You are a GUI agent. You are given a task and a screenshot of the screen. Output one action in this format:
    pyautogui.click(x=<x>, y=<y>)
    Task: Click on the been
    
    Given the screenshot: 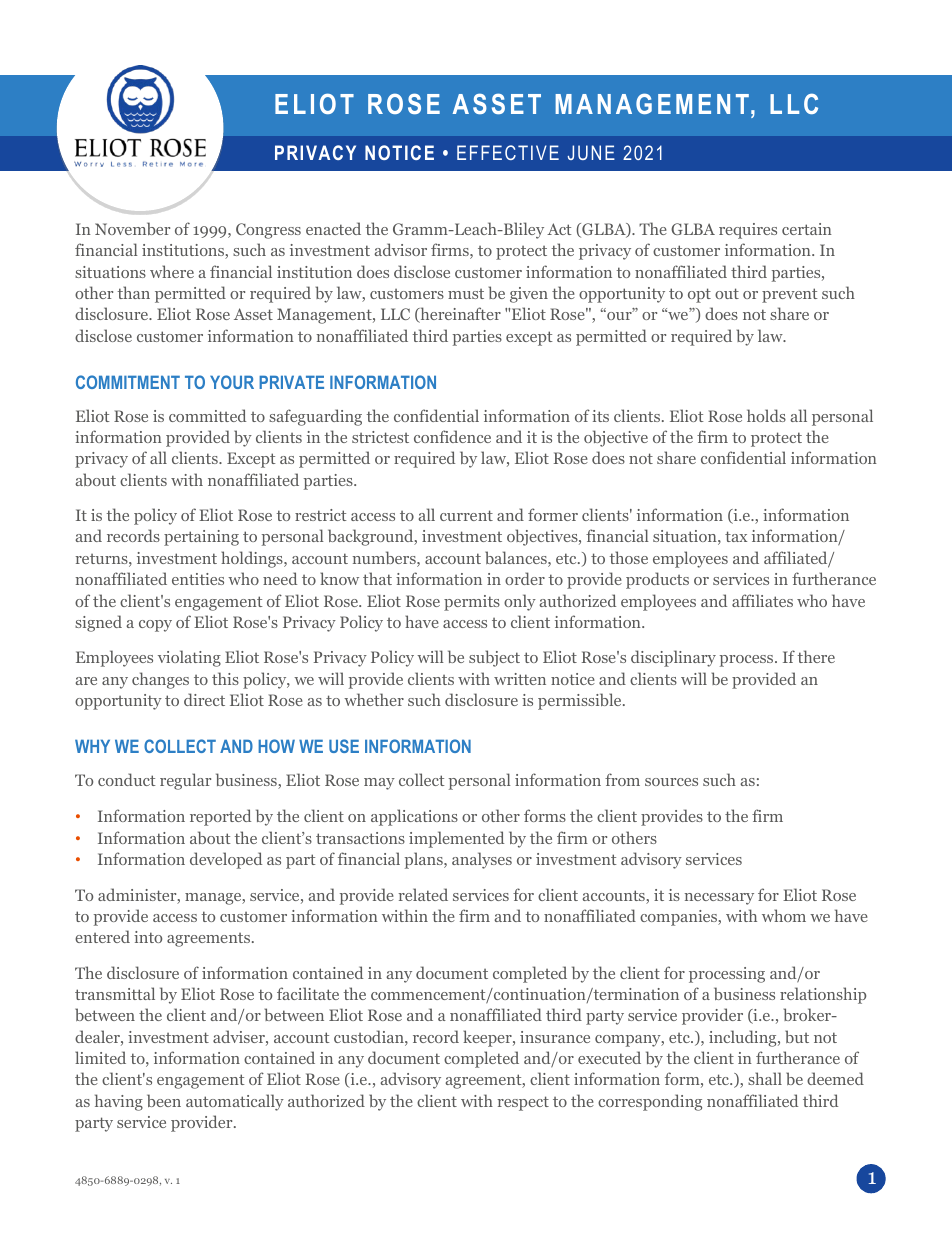 What is the action you would take?
    pyautogui.click(x=164, y=1100)
